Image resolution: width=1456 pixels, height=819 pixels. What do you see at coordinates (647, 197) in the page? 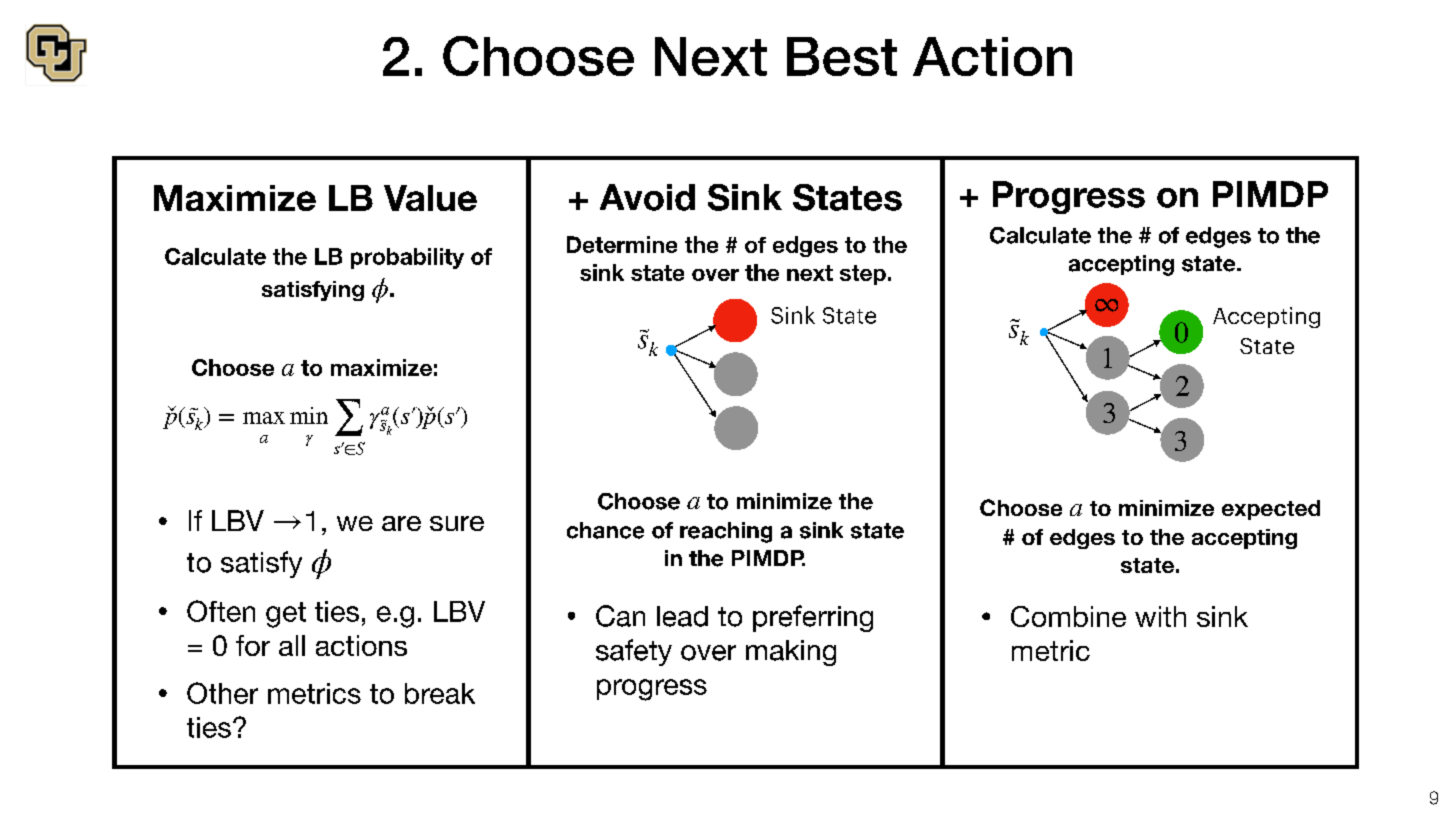
I see `Avoid` at bounding box center [647, 197].
